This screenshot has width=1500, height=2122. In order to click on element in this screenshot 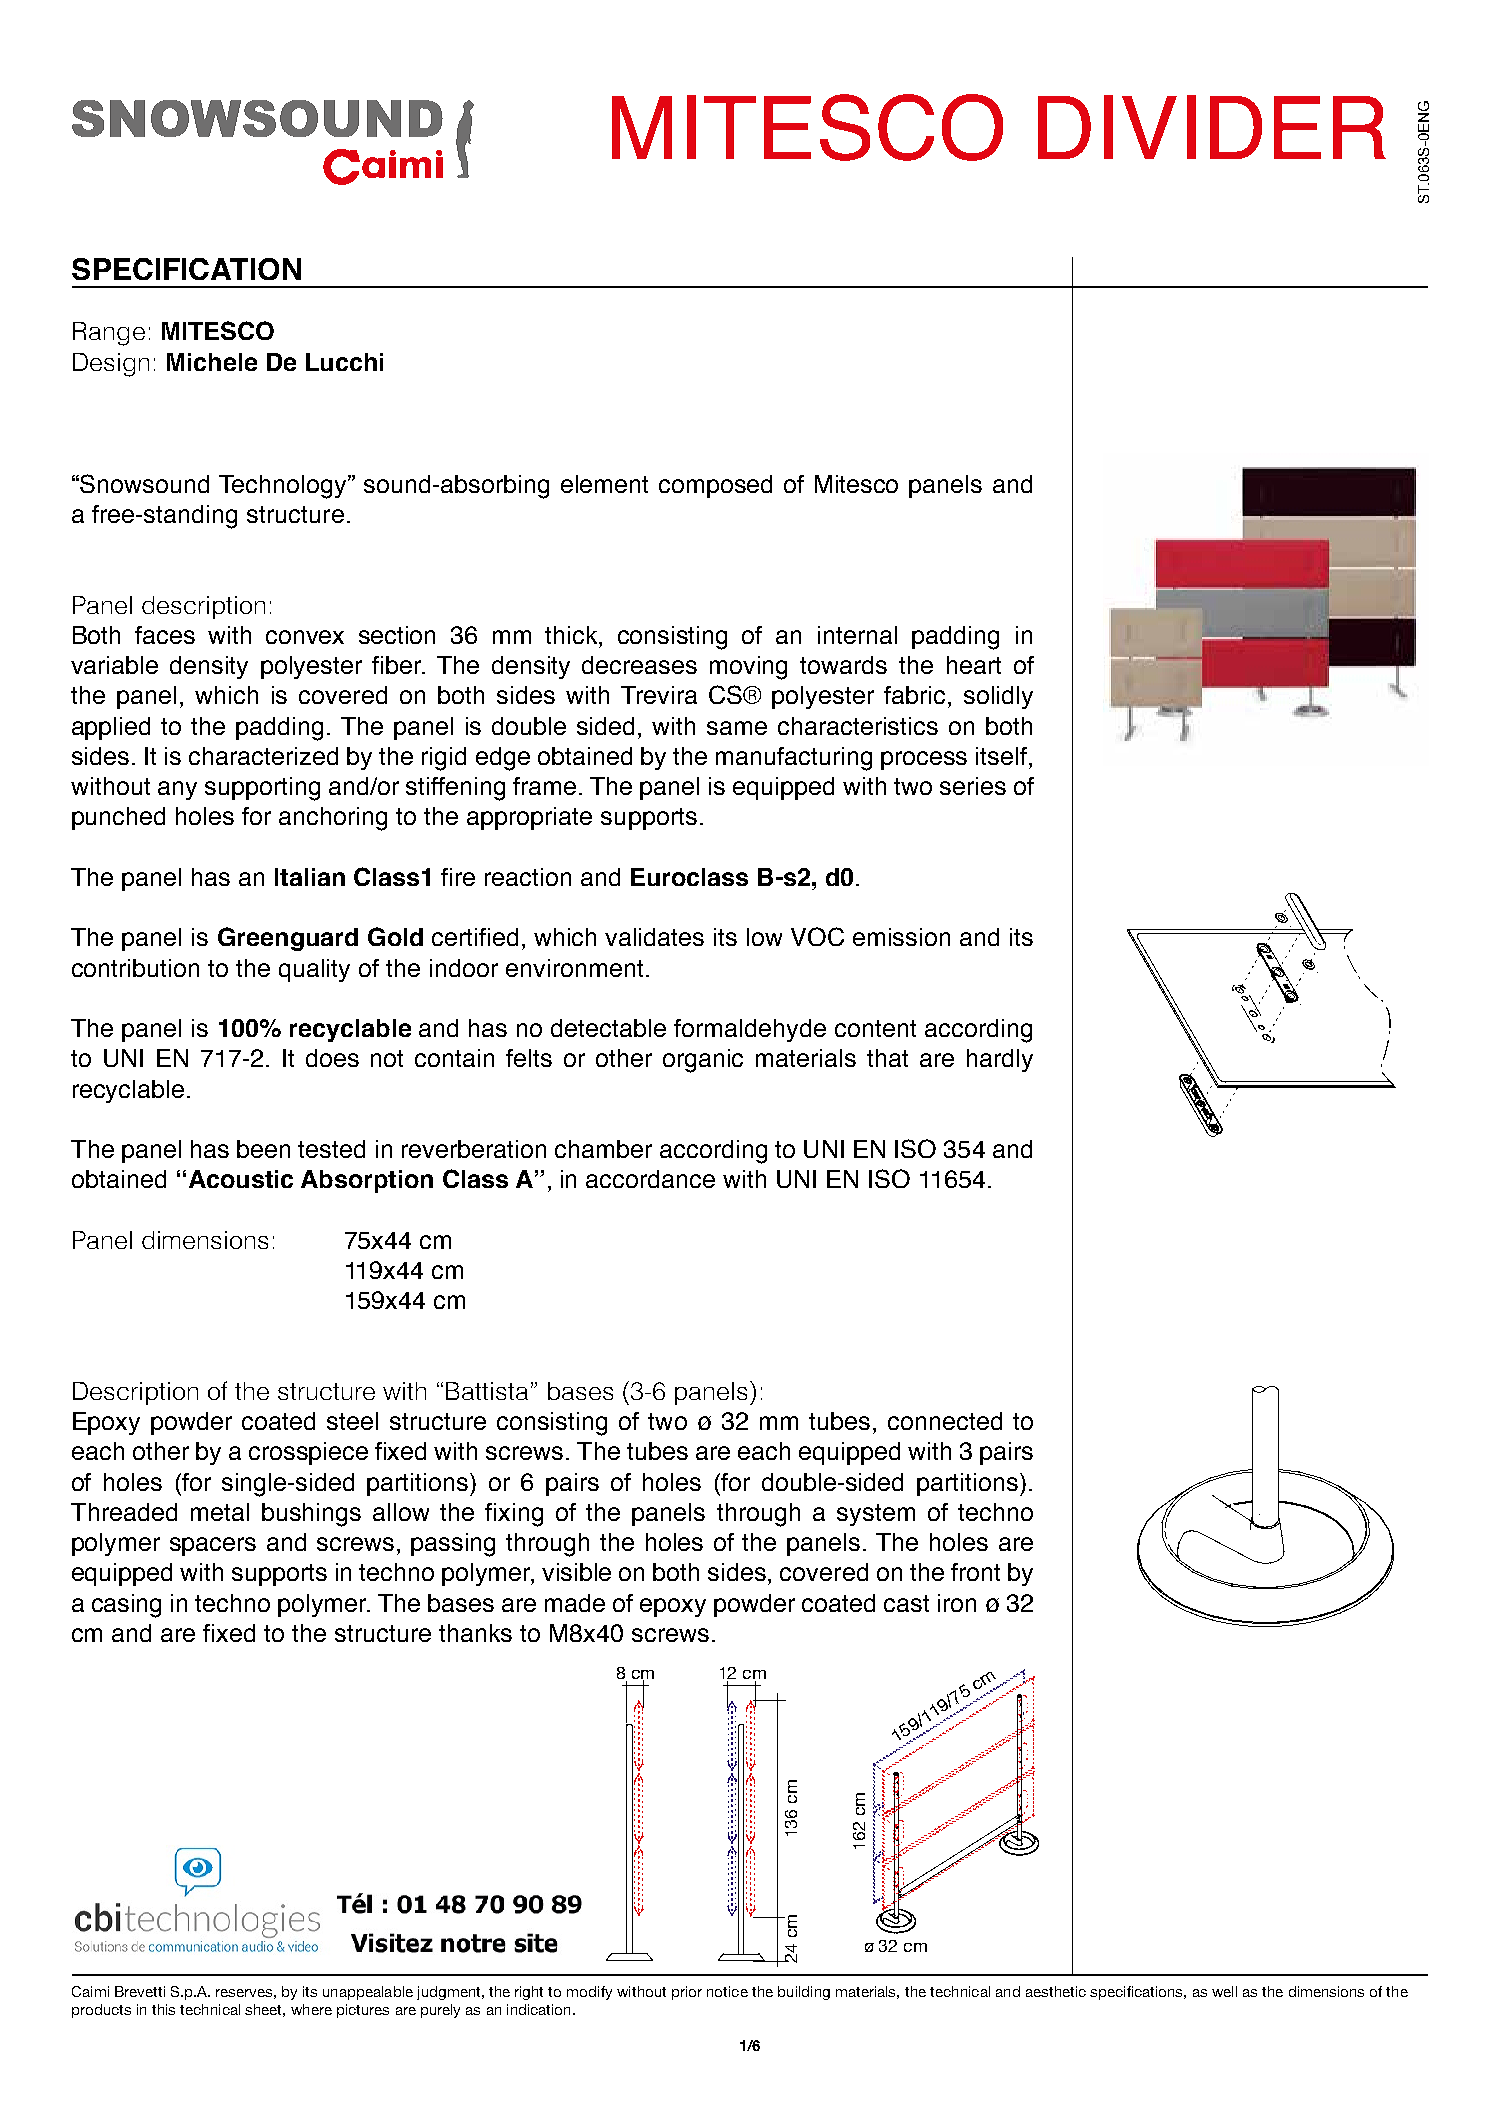, I will do `click(604, 484)`.
